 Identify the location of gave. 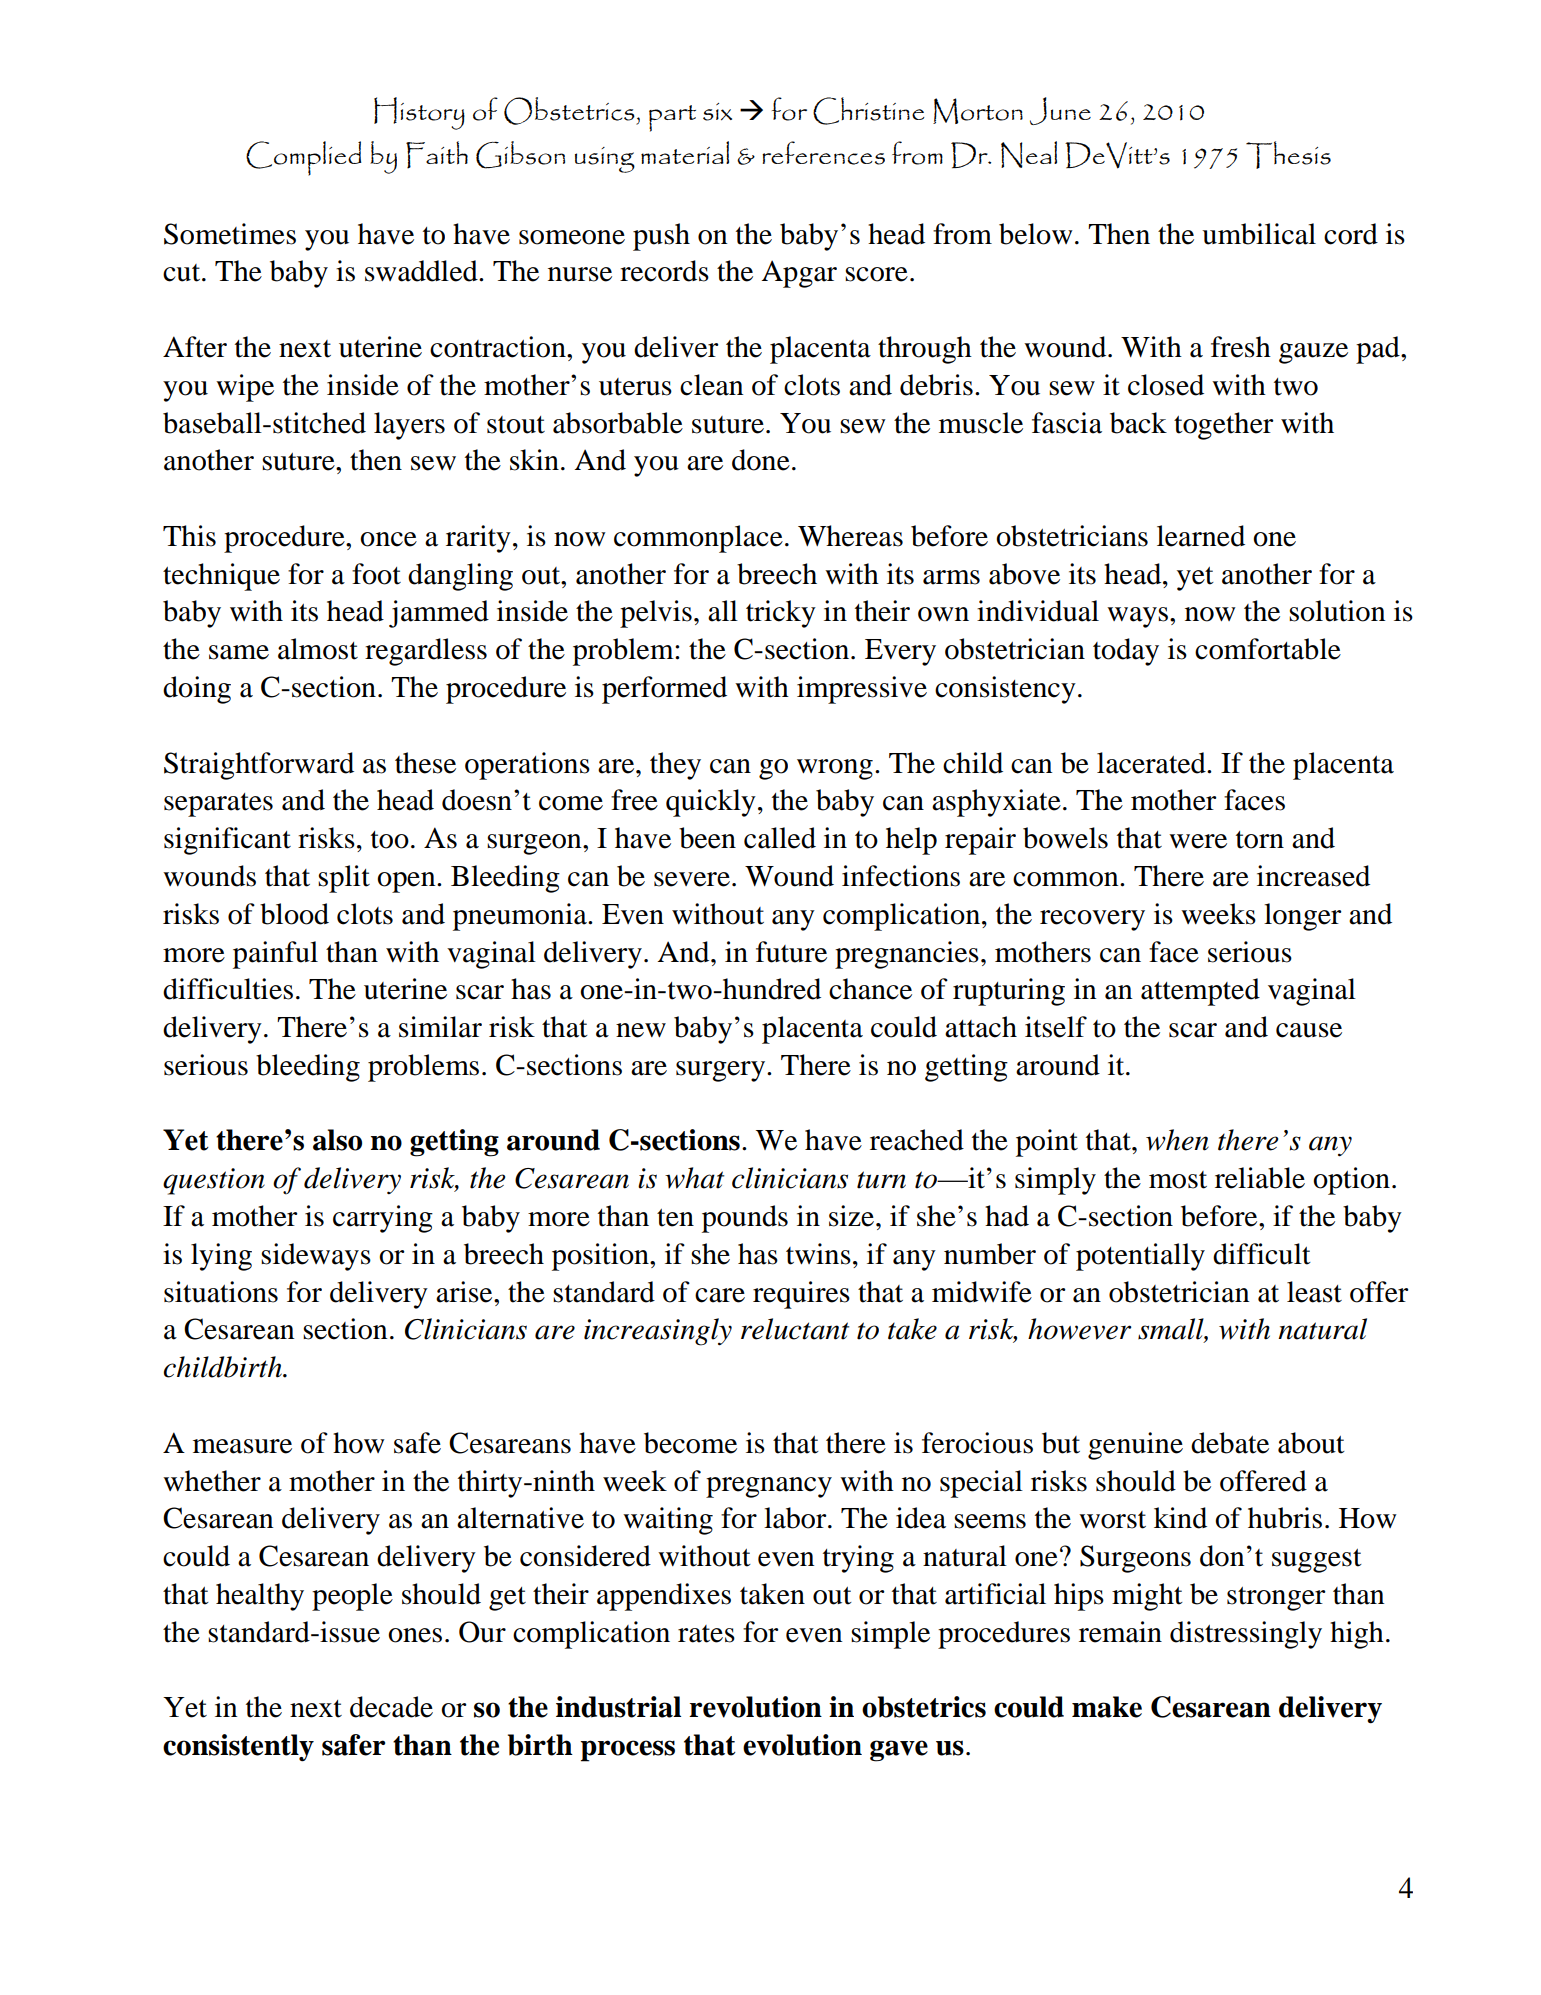
(899, 1751).
